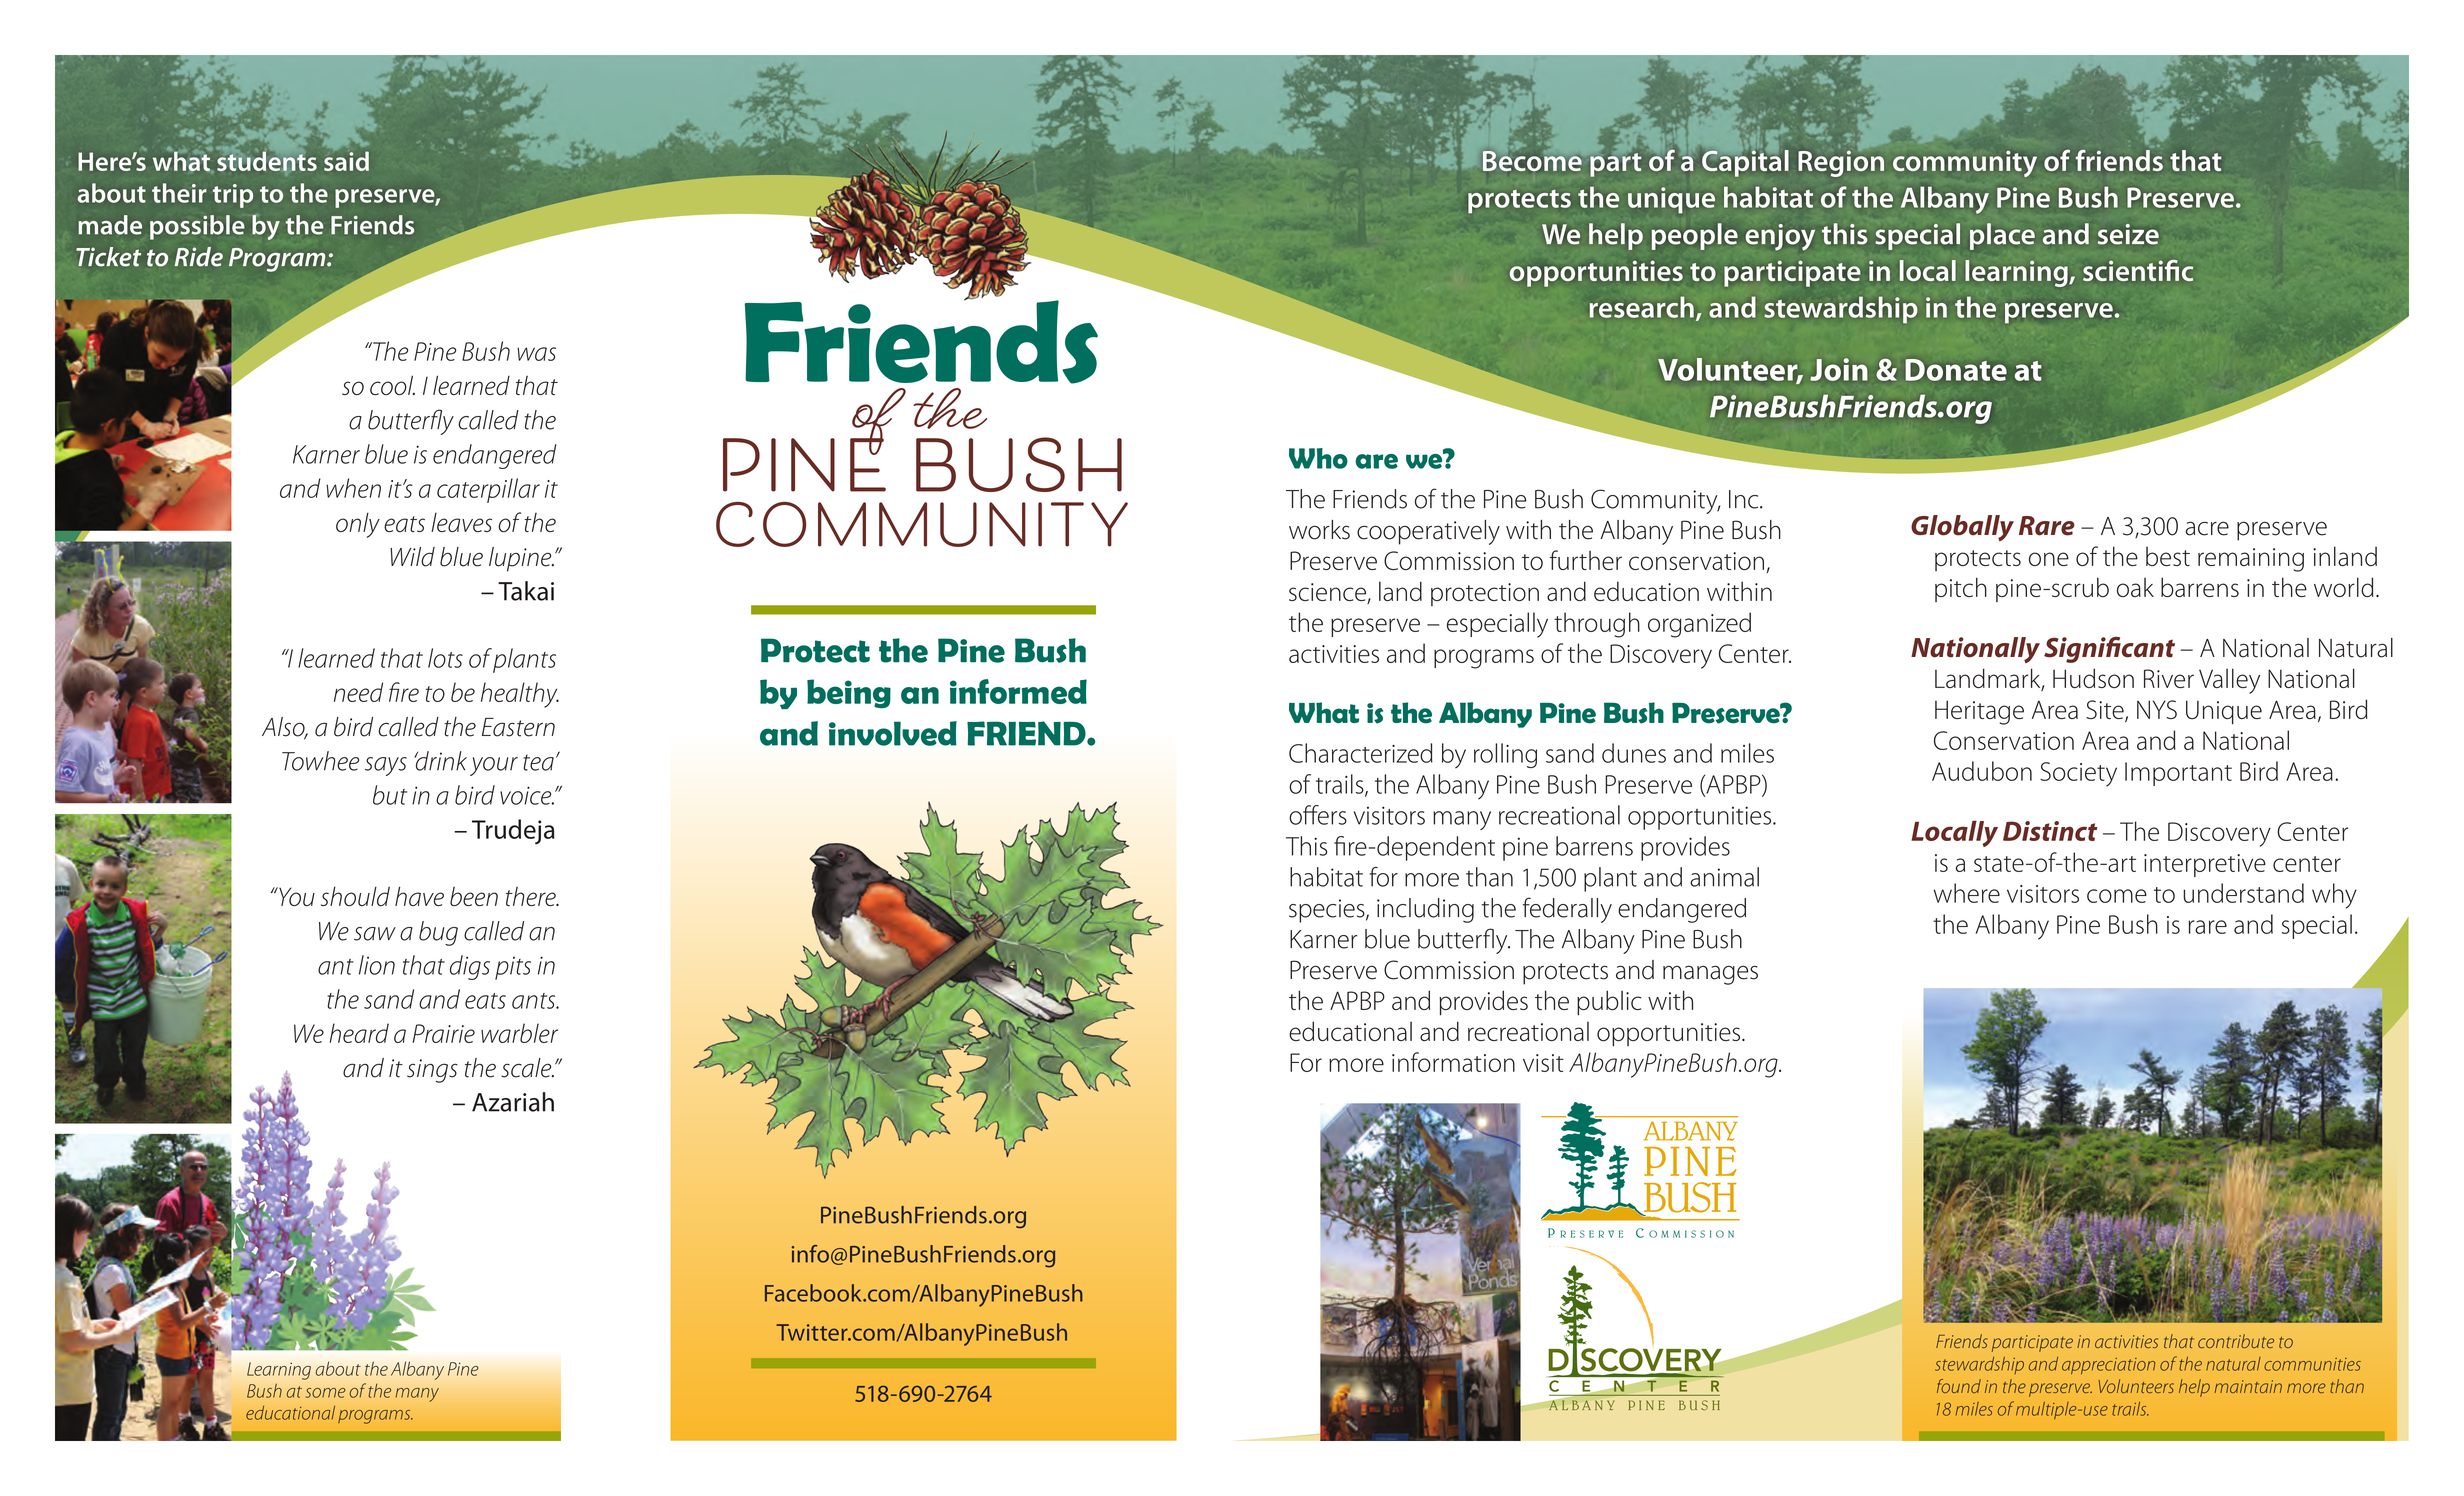 The width and height of the screenshot is (2464, 1496). Describe the element at coordinates (1695, 236) in the screenshot. I see `people` at that location.
